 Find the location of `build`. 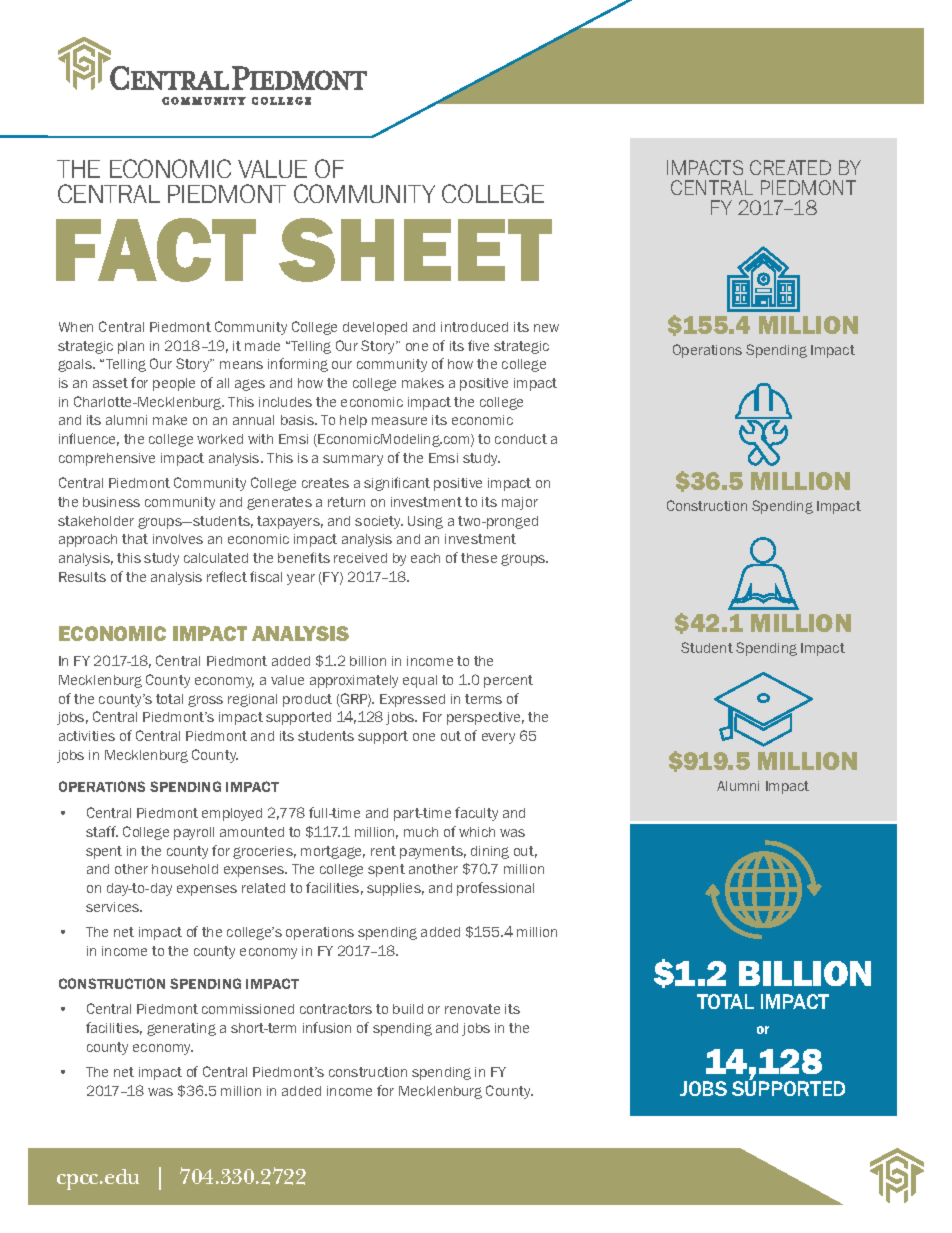

build is located at coordinates (408, 1009).
